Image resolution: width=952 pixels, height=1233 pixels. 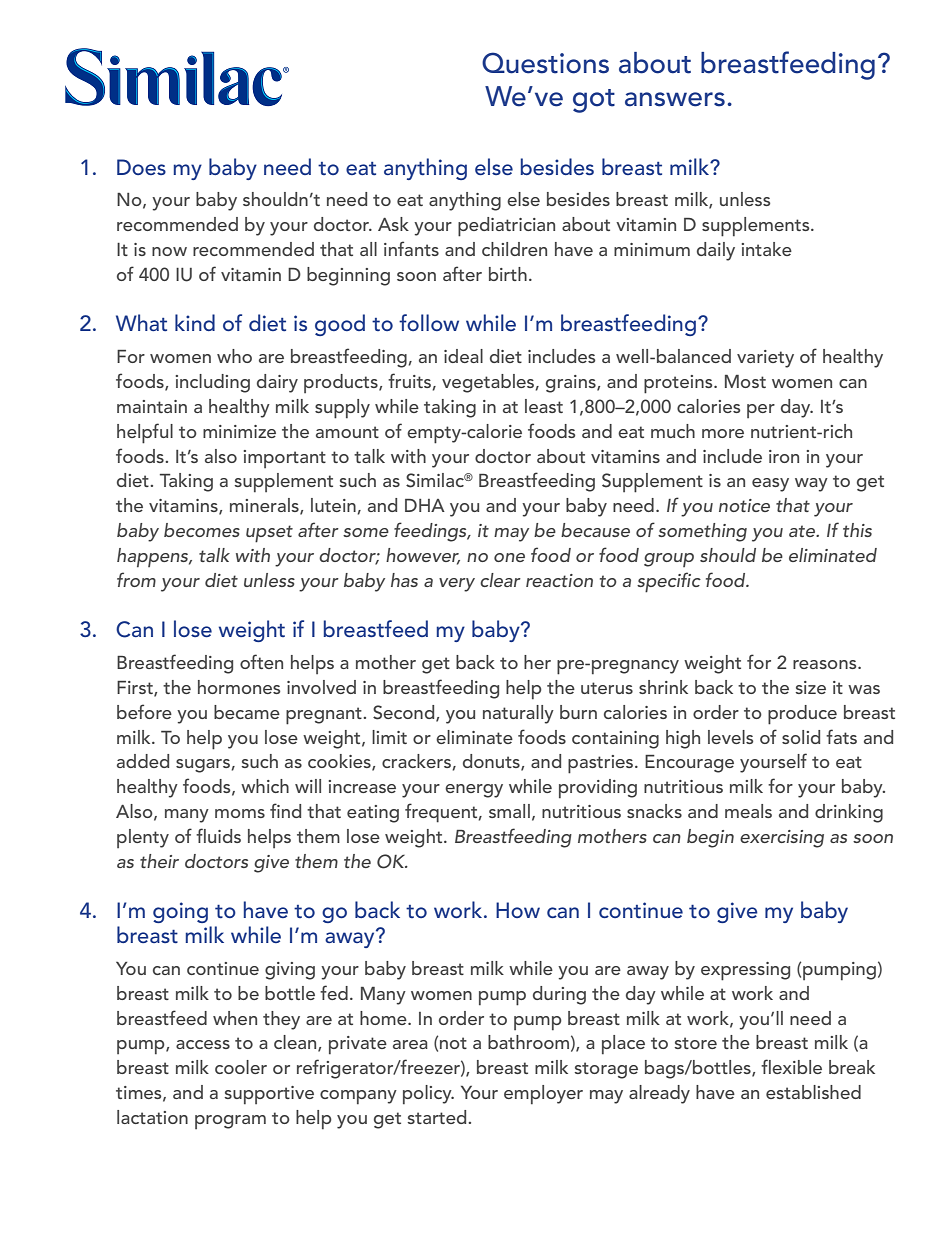 What do you see at coordinates (474, 791) in the document?
I see `energy` at bounding box center [474, 791].
